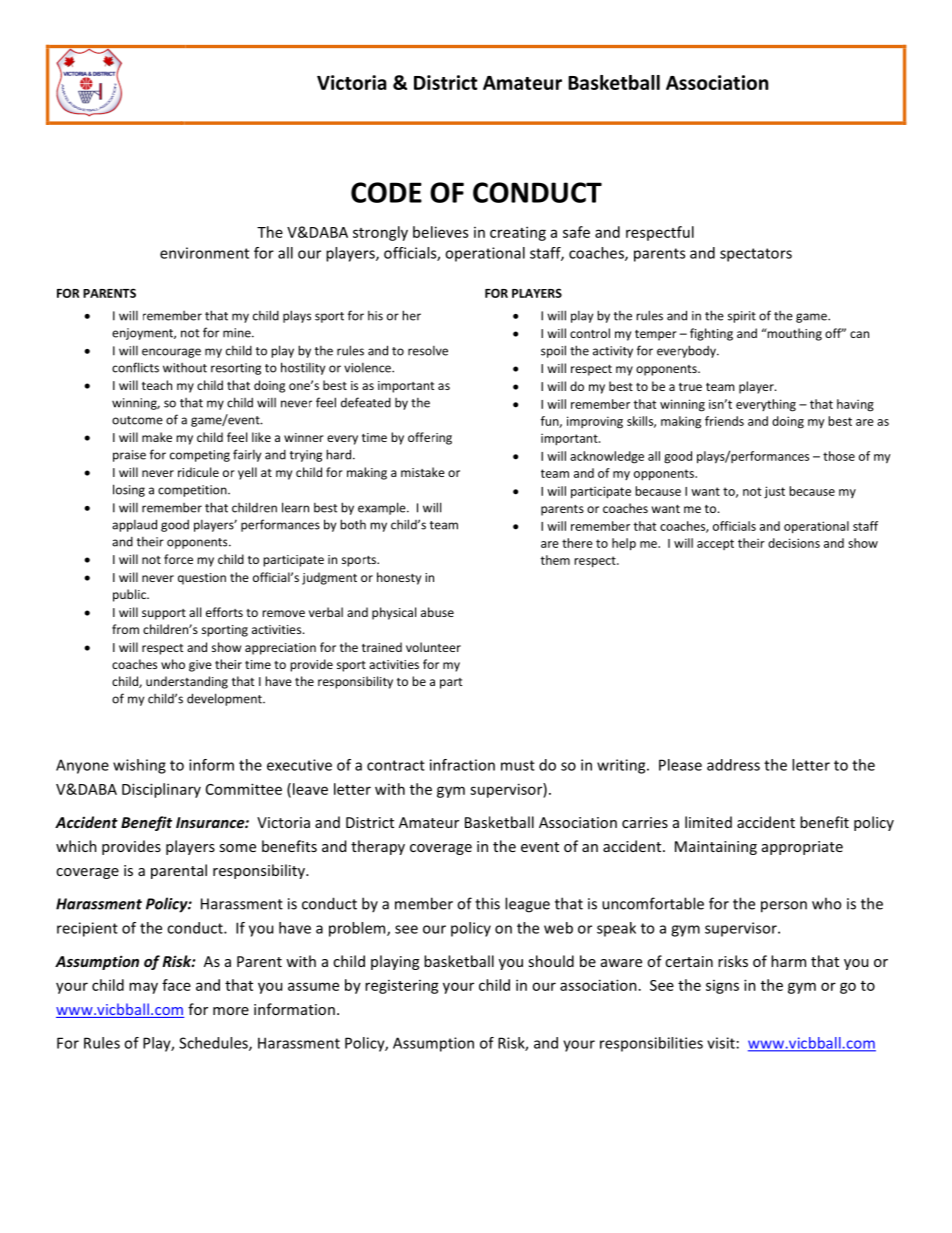 This screenshot has height=1233, width=952. What do you see at coordinates (462, 765) in the screenshot?
I see `infraction` at bounding box center [462, 765].
